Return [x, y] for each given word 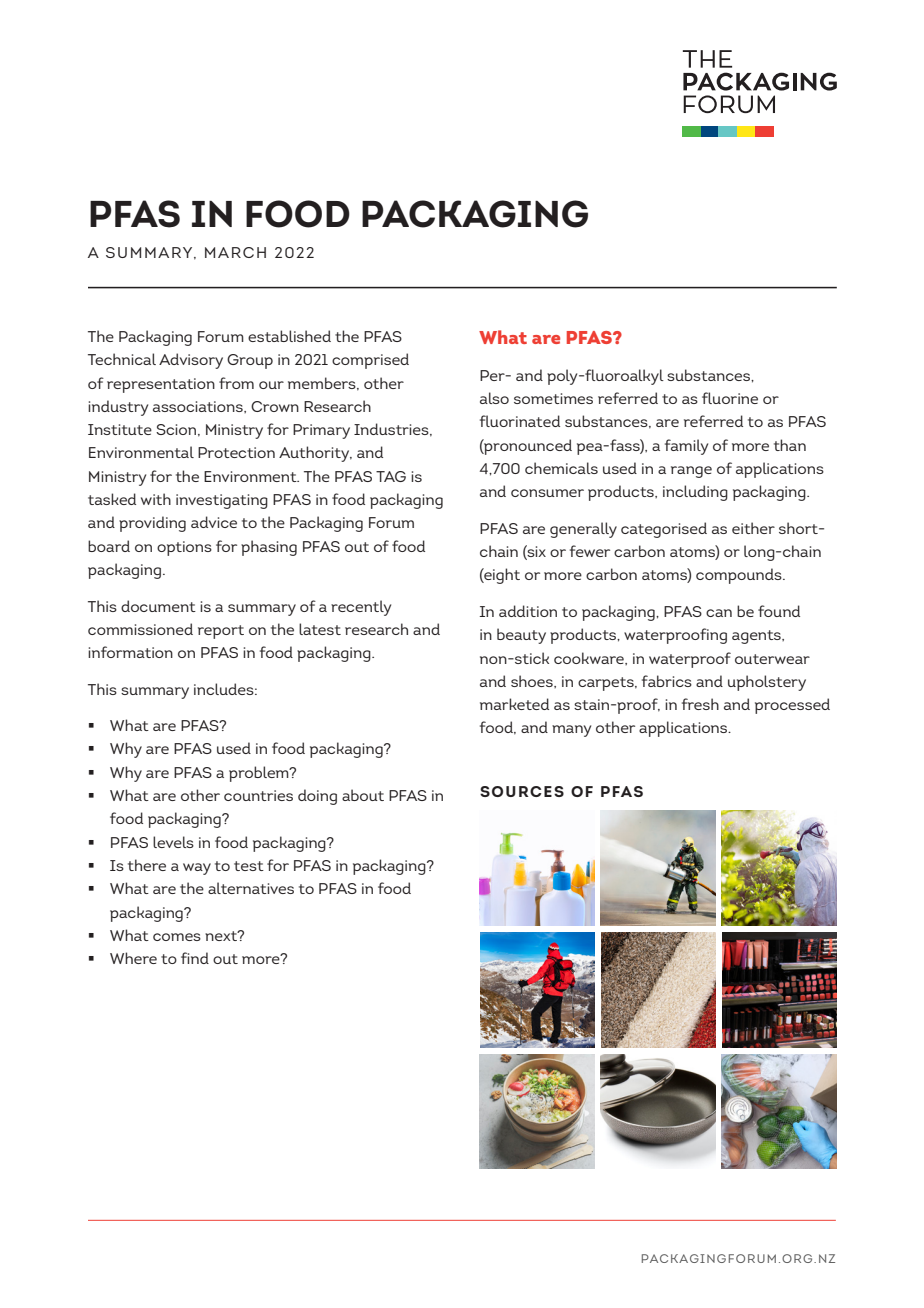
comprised [370, 361]
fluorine [730, 398]
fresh [700, 704]
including [695, 493]
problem [260, 774]
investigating [222, 501]
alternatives [251, 888]
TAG [391, 476]
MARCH [235, 252]
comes [177, 937]
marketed [514, 704]
